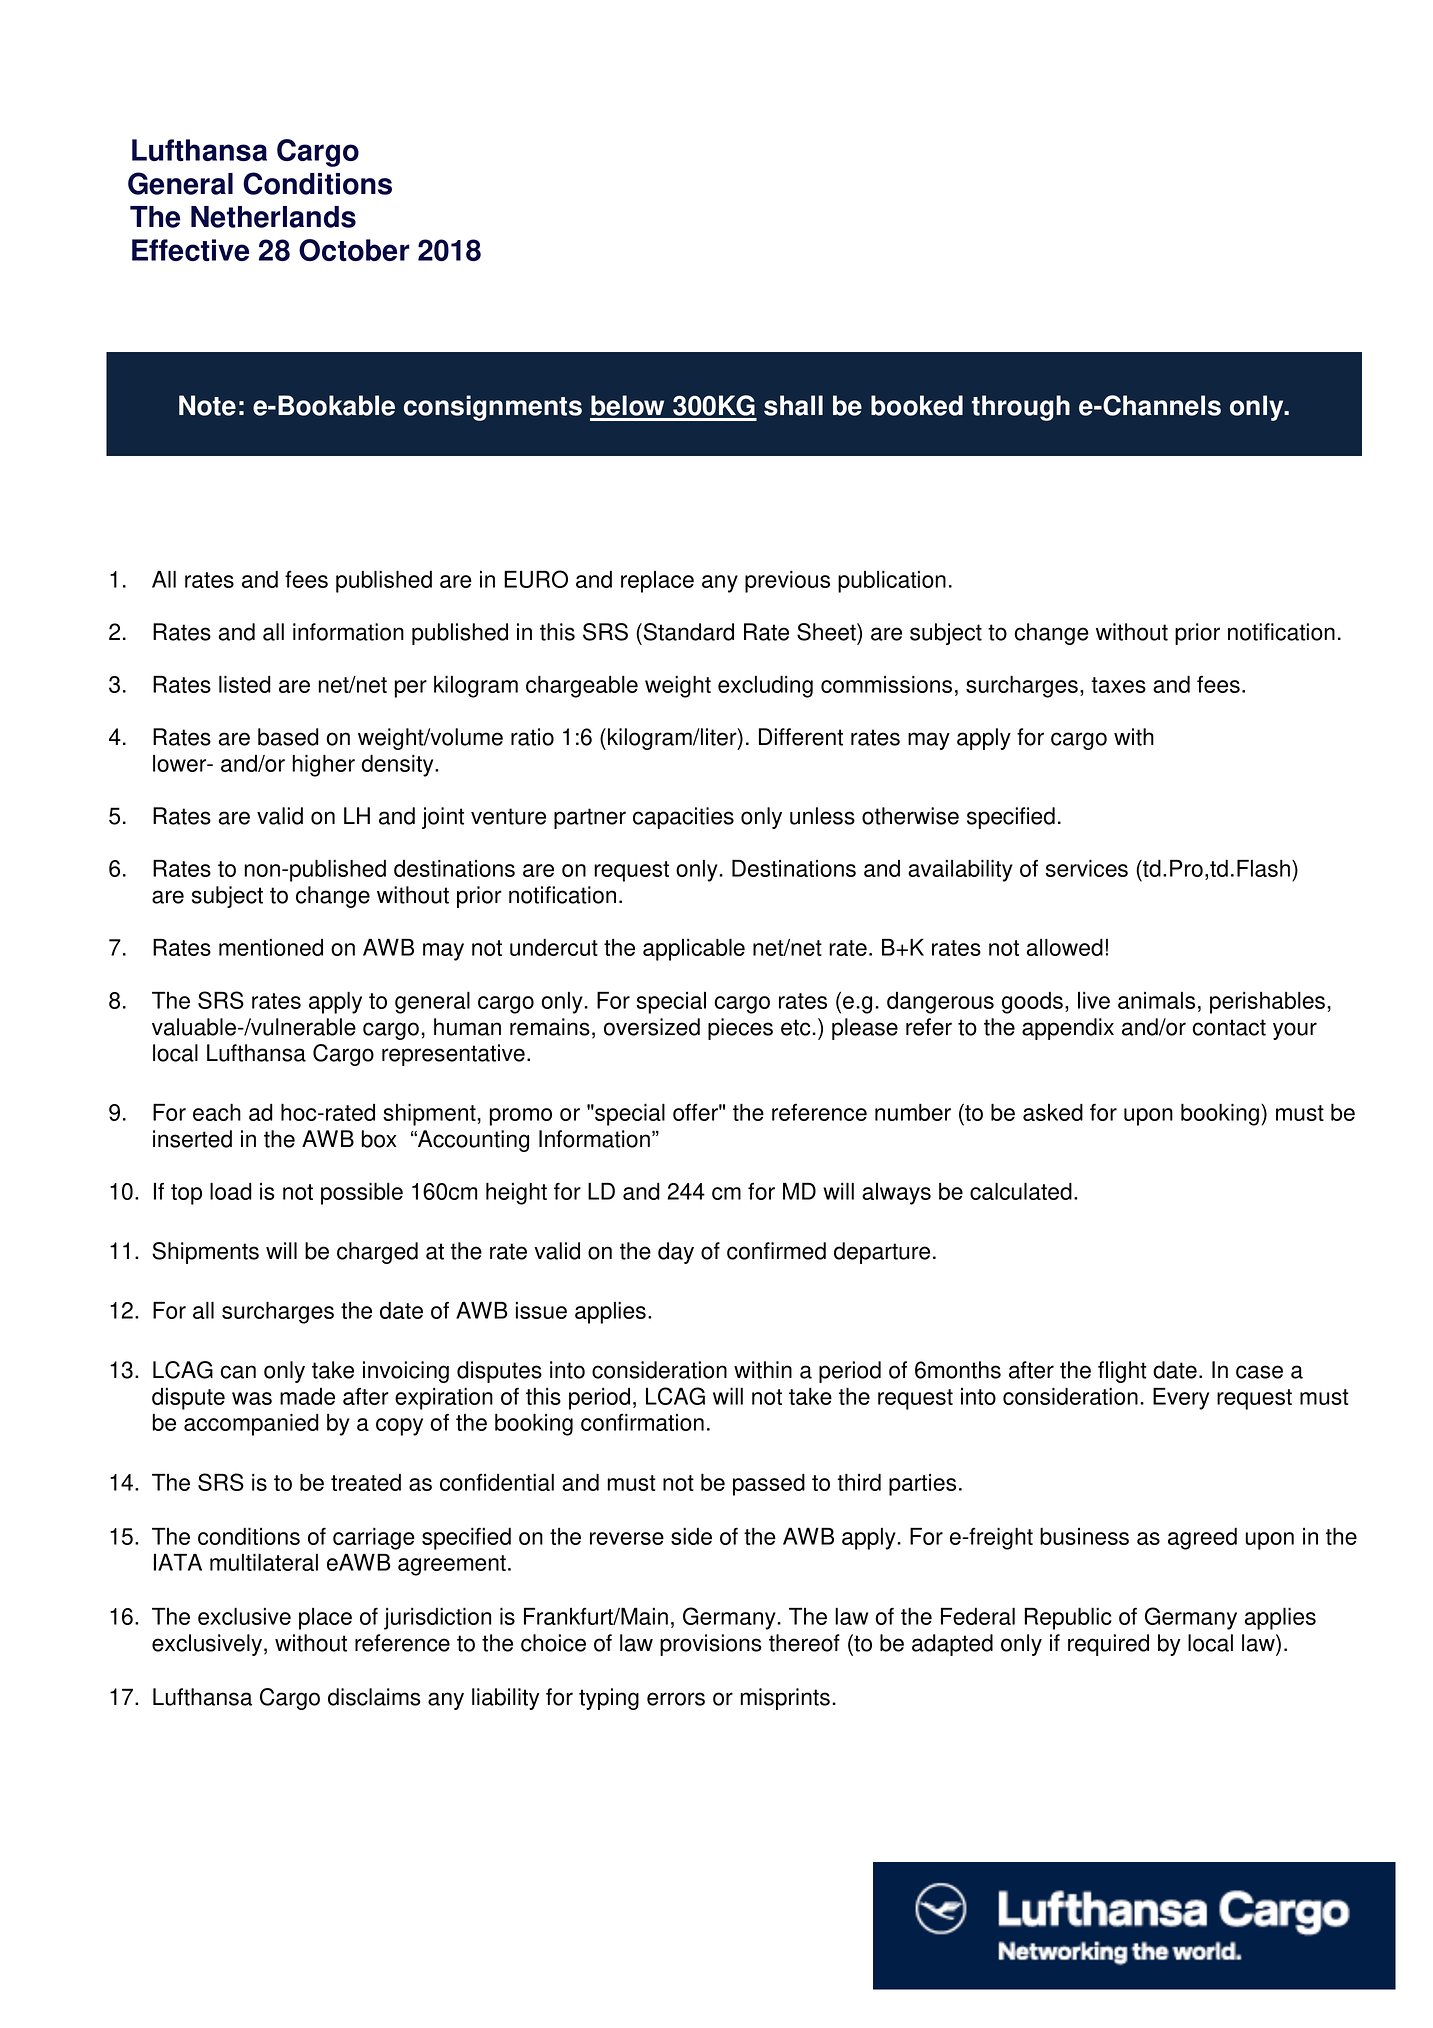 This image has height=2028, width=1433. Describe the element at coordinates (793, 405) in the image. I see `shall` at that location.
